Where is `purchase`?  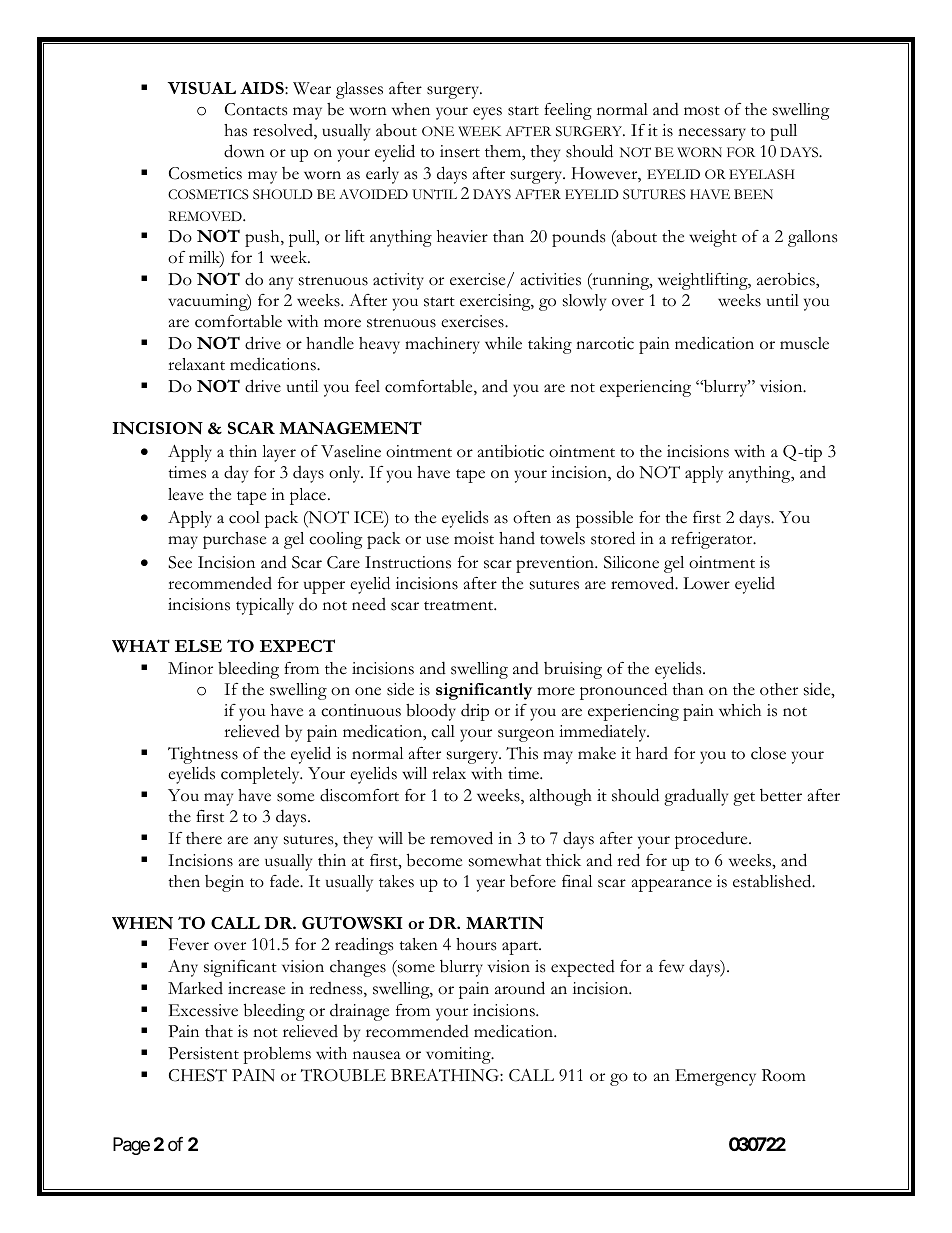
purchase is located at coordinates (234, 540).
